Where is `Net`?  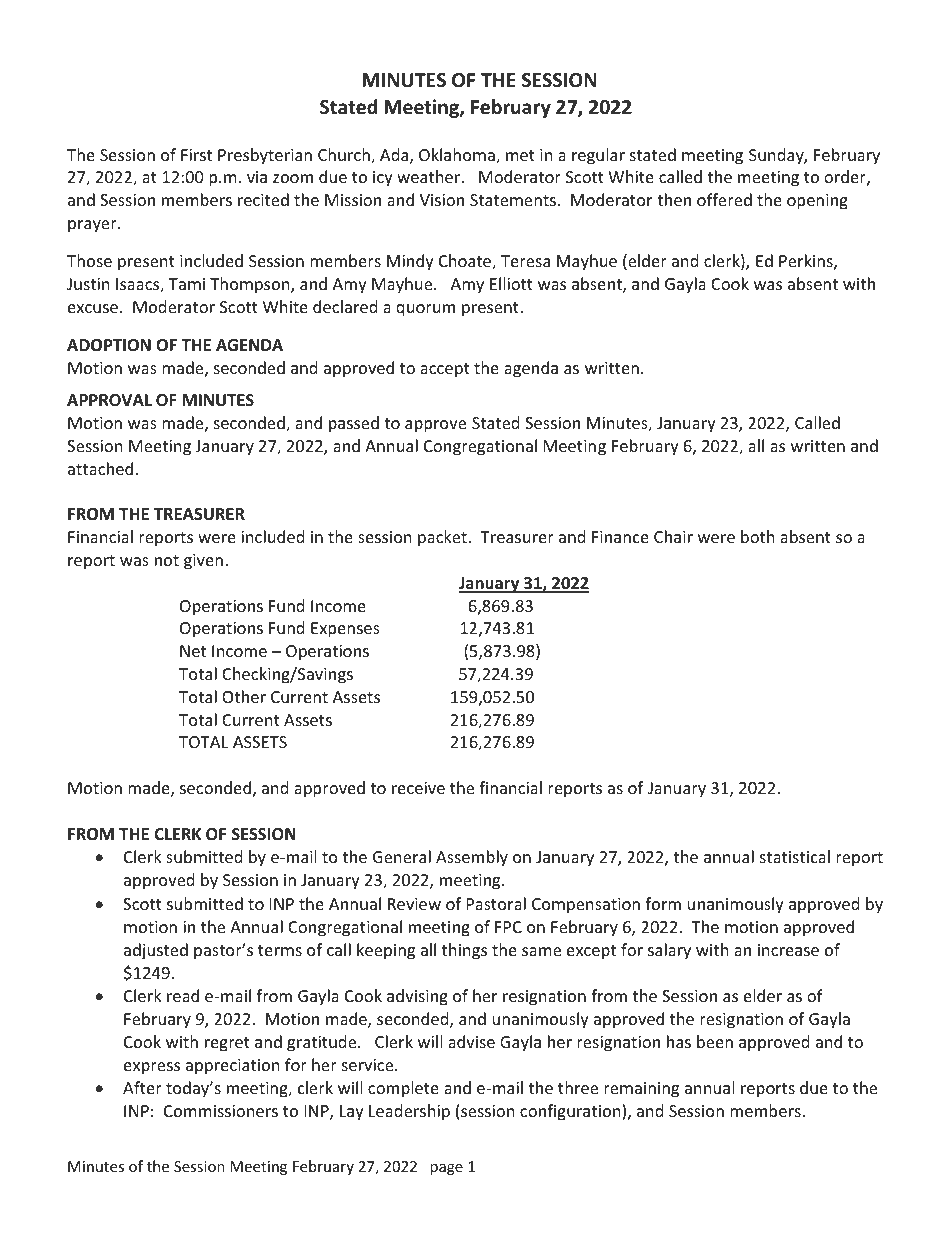
Net is located at coordinates (193, 651).
